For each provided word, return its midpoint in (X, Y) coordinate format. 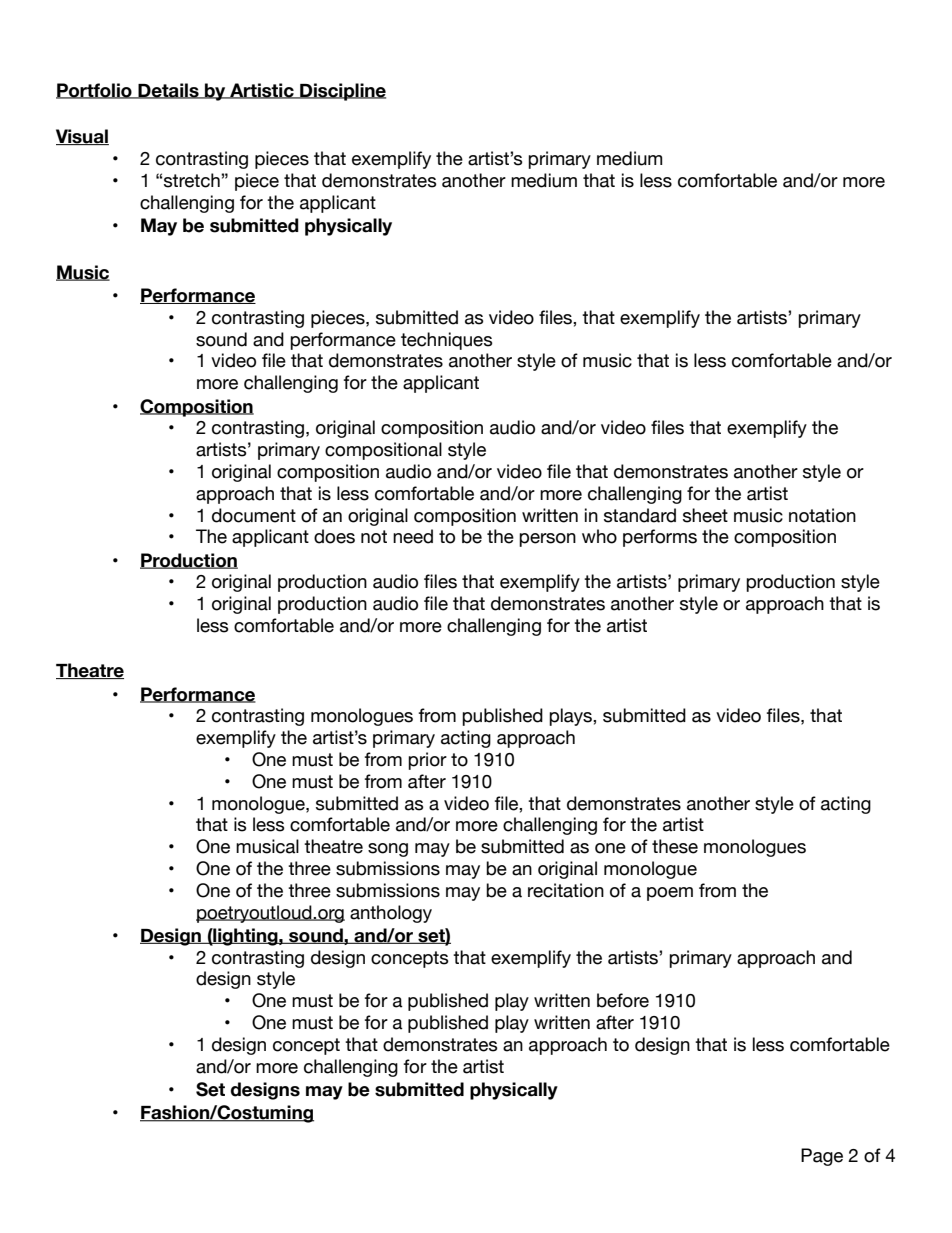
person (547, 540)
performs (660, 538)
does (334, 536)
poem (670, 894)
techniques (447, 341)
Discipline (342, 92)
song (388, 850)
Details (168, 91)
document (254, 515)
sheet (705, 515)
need (413, 536)
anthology (391, 914)
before (623, 1000)
